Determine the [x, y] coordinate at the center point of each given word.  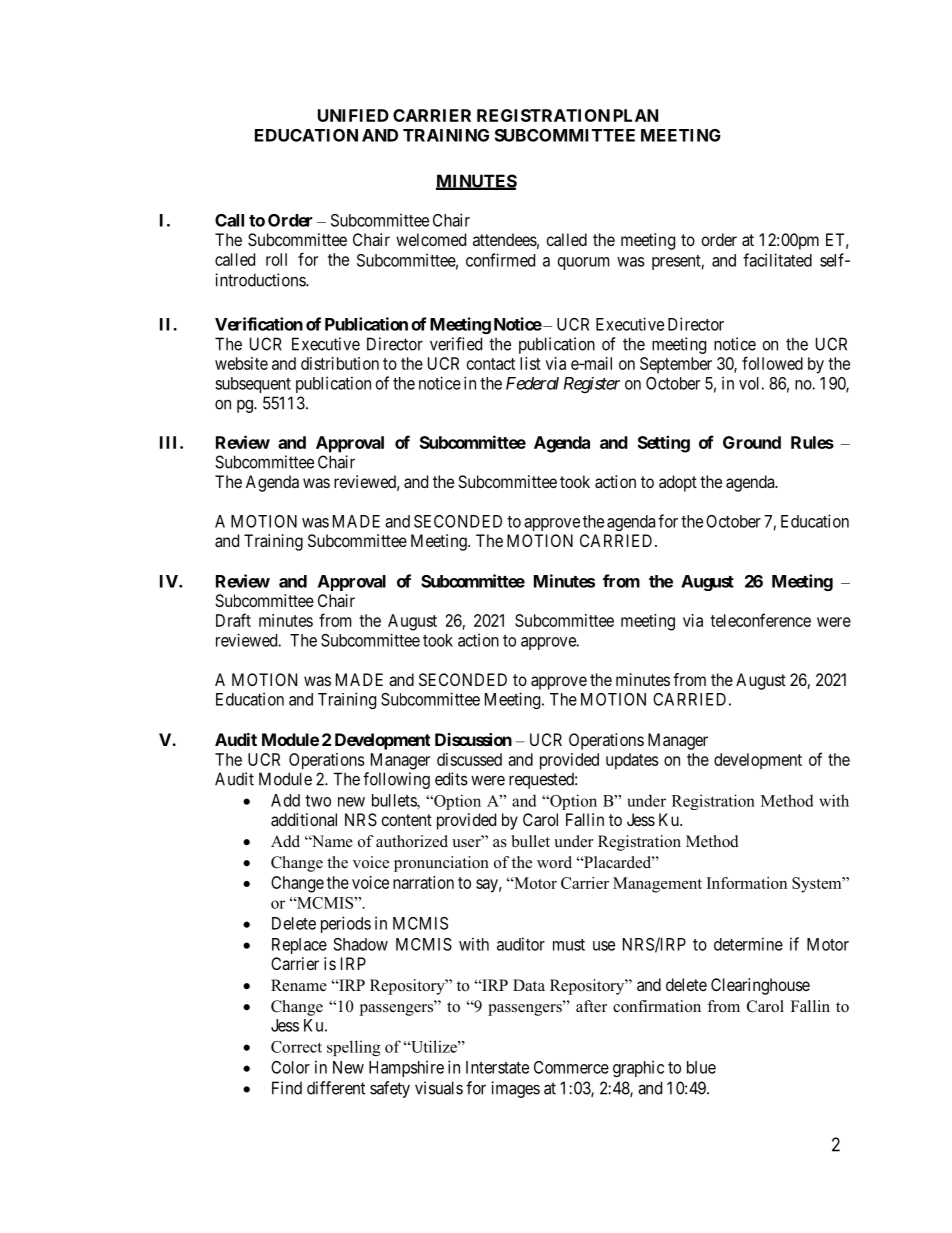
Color [290, 1067]
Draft [233, 620]
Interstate [497, 1067]
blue [701, 1067]
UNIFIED [353, 115]
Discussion [473, 739]
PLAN [636, 115]
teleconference [760, 620]
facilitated [777, 260]
